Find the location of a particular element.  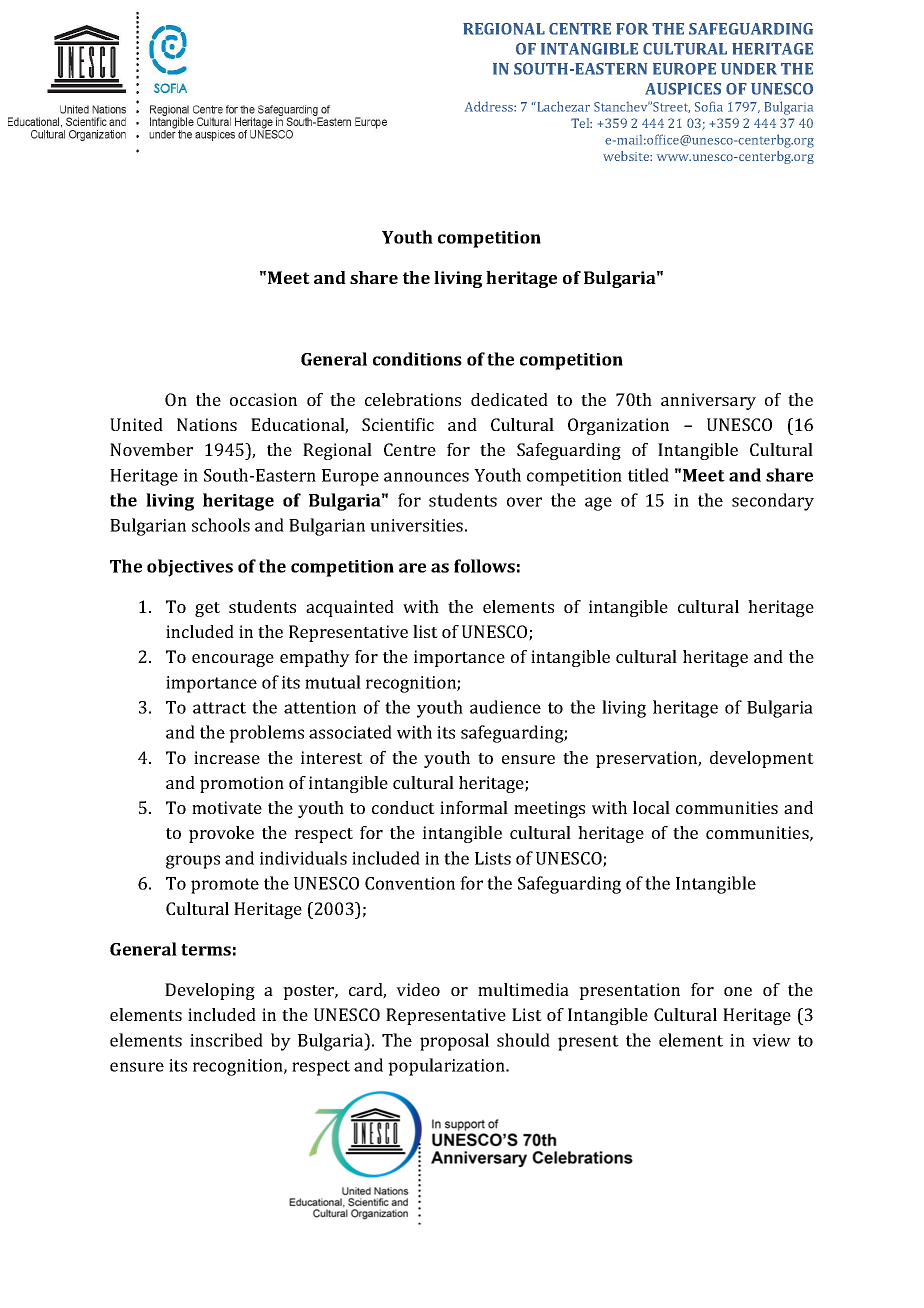

local is located at coordinates (651, 807).
